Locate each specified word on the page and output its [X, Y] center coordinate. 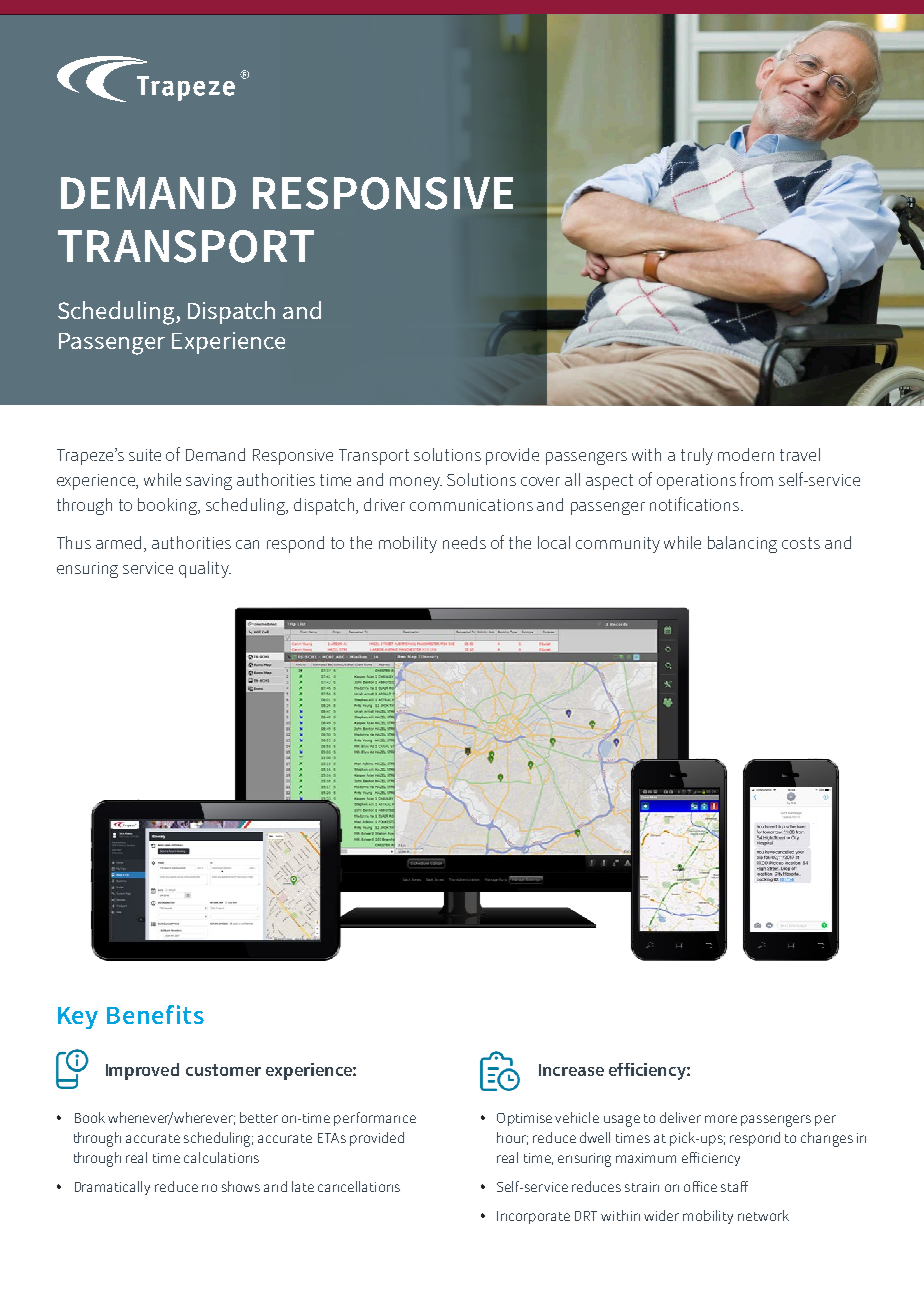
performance [375, 1119]
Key [78, 1018]
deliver [680, 1117]
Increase [571, 1070]
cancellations [359, 1186]
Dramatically [112, 1188]
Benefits [155, 1014]
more [721, 1119]
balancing [742, 544]
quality [205, 569]
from [756, 479]
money [416, 483]
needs [464, 542]
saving [209, 482]
